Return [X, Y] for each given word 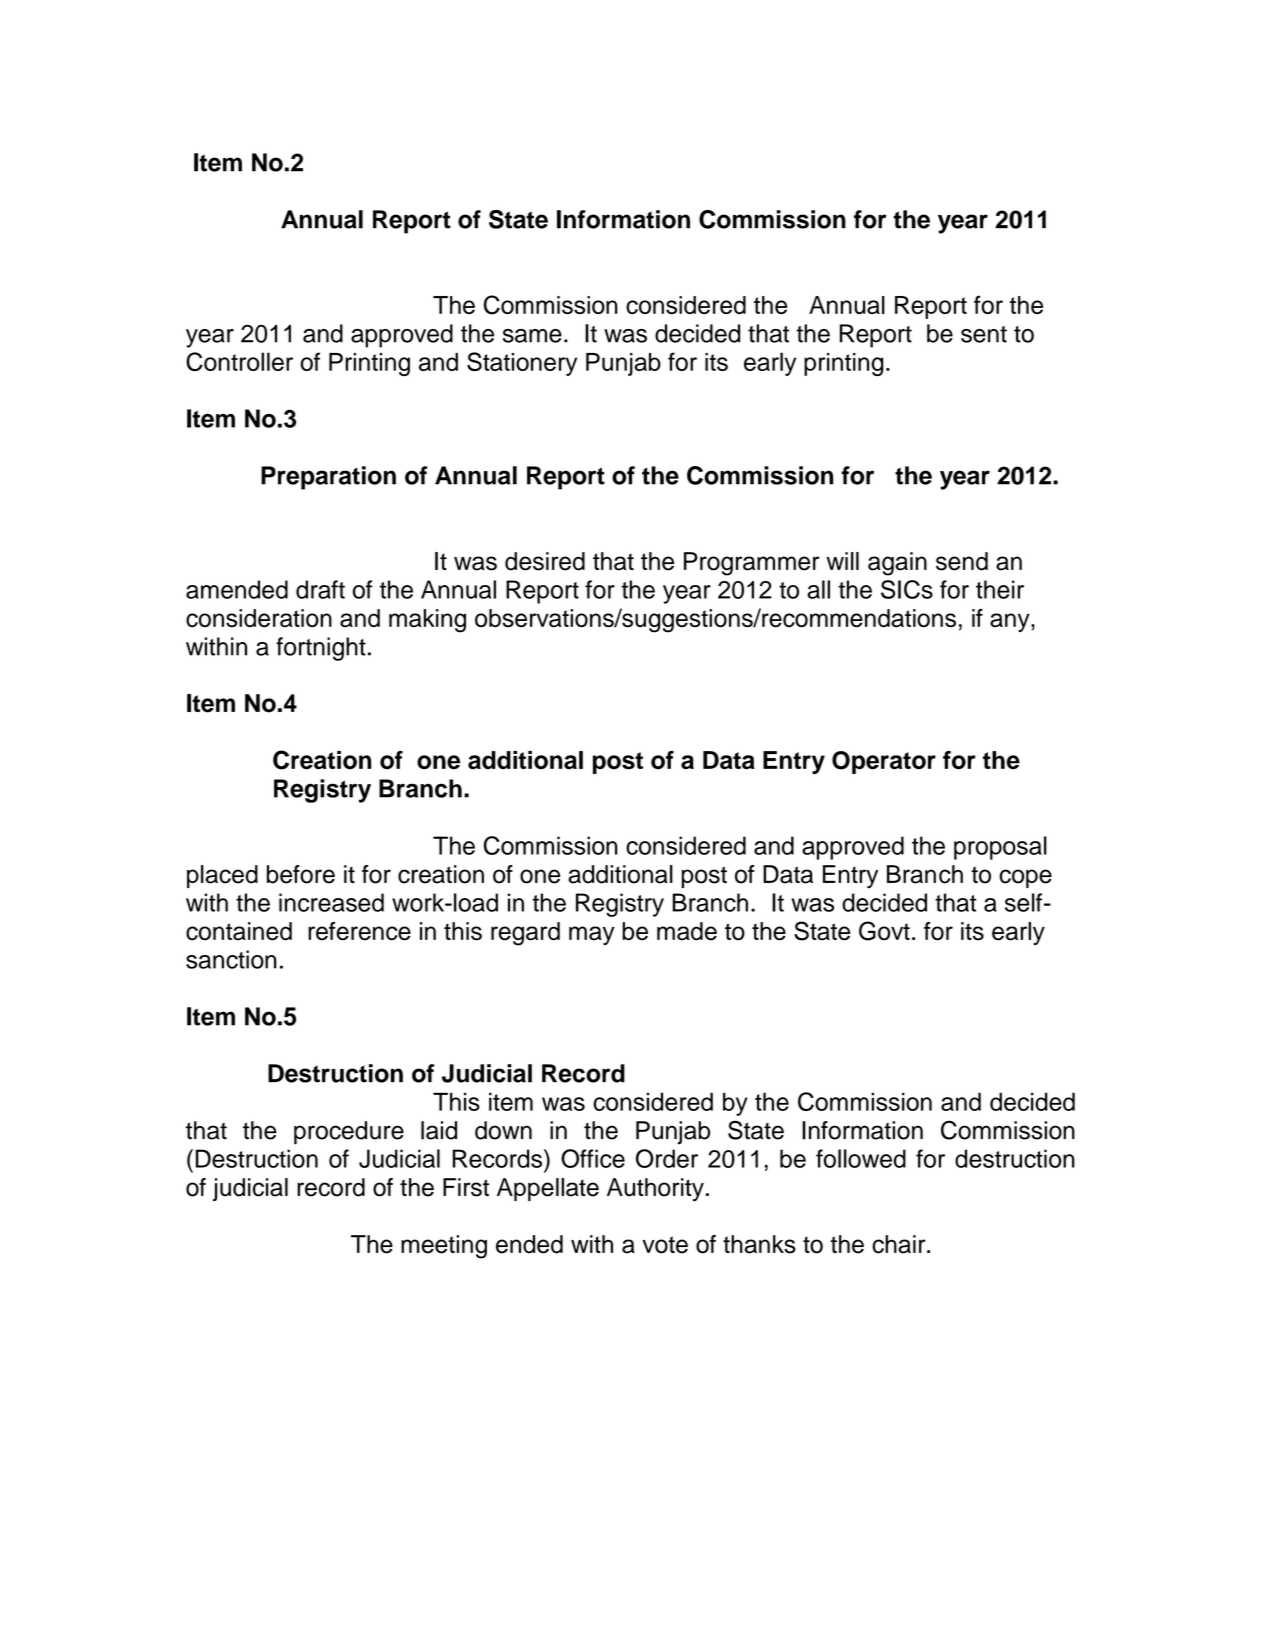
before [301, 874]
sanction [231, 959]
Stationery [522, 364]
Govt [884, 931]
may [592, 935]
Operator [884, 762]
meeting [444, 1247]
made [687, 931]
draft [320, 589]
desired [545, 561]
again [897, 564]
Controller [239, 361]
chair [900, 1244]
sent [984, 334]
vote [665, 1245]
